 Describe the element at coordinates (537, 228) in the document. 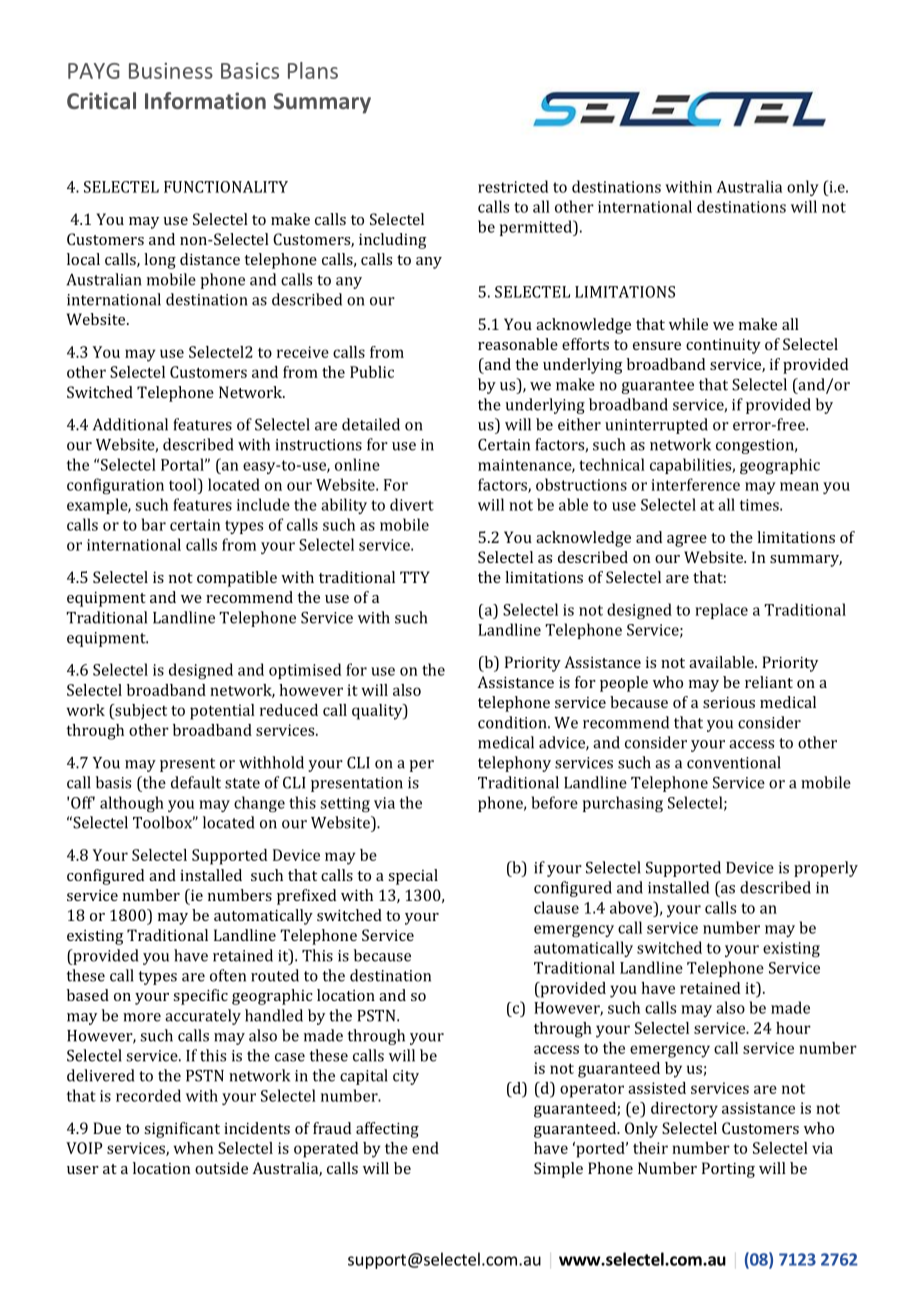

I see `permitted` at that location.
